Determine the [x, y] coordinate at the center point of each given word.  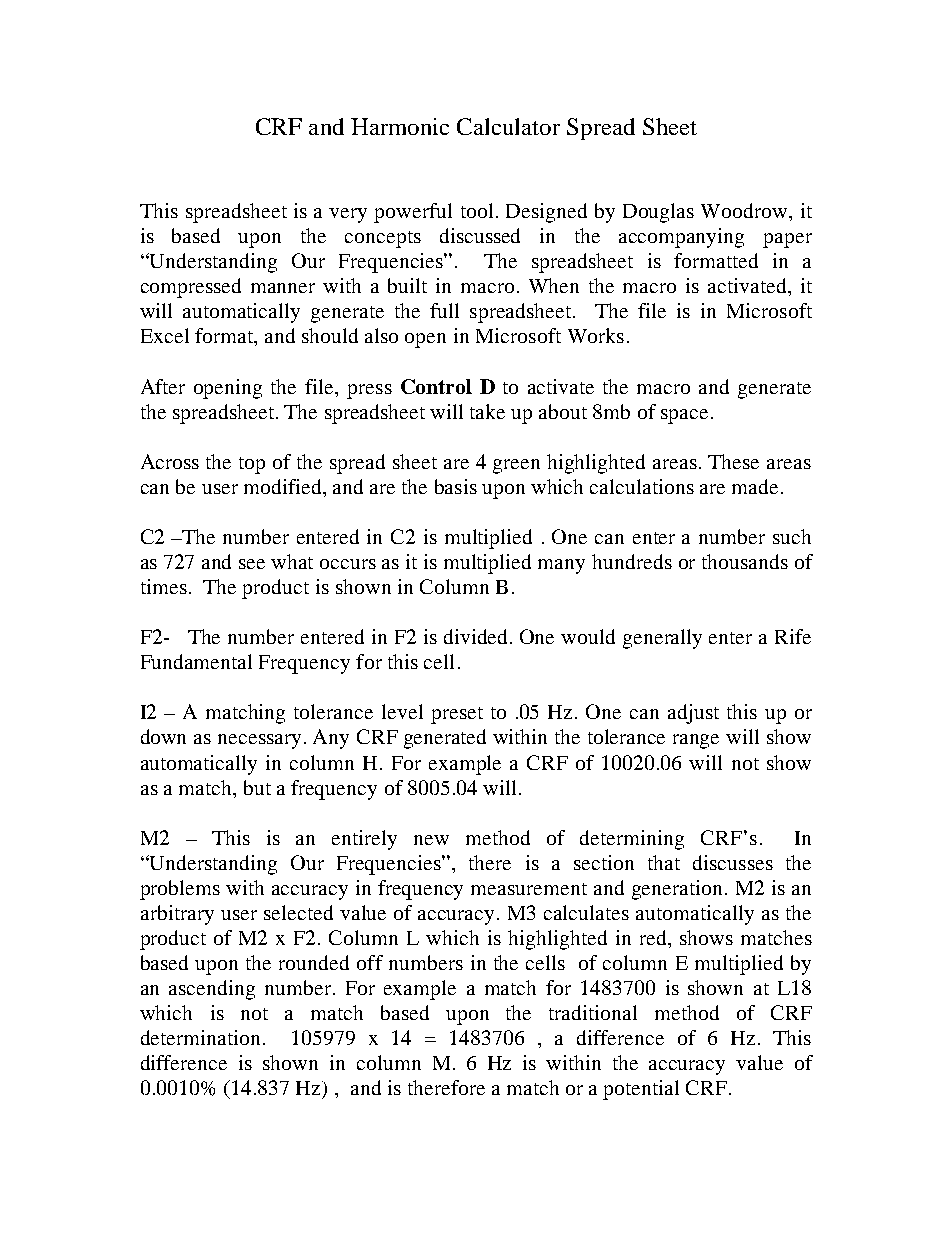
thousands [745, 561]
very [348, 215]
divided [477, 636]
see [252, 564]
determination [200, 1037]
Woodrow [745, 210]
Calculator [508, 126]
